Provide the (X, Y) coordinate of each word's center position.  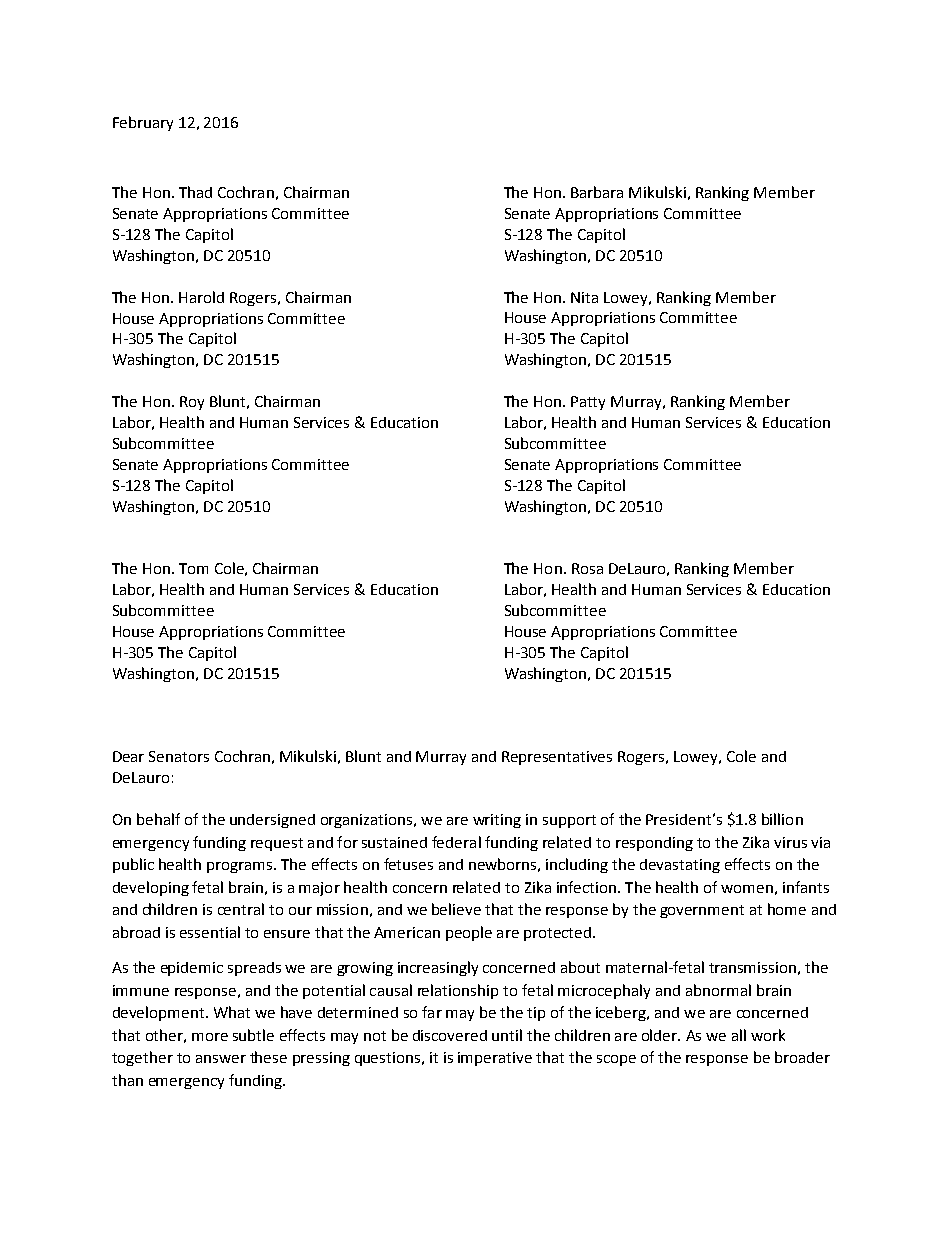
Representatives (557, 758)
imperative (495, 1059)
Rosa (587, 568)
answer (221, 1059)
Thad (195, 192)
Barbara (597, 192)
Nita (584, 297)
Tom (193, 568)
